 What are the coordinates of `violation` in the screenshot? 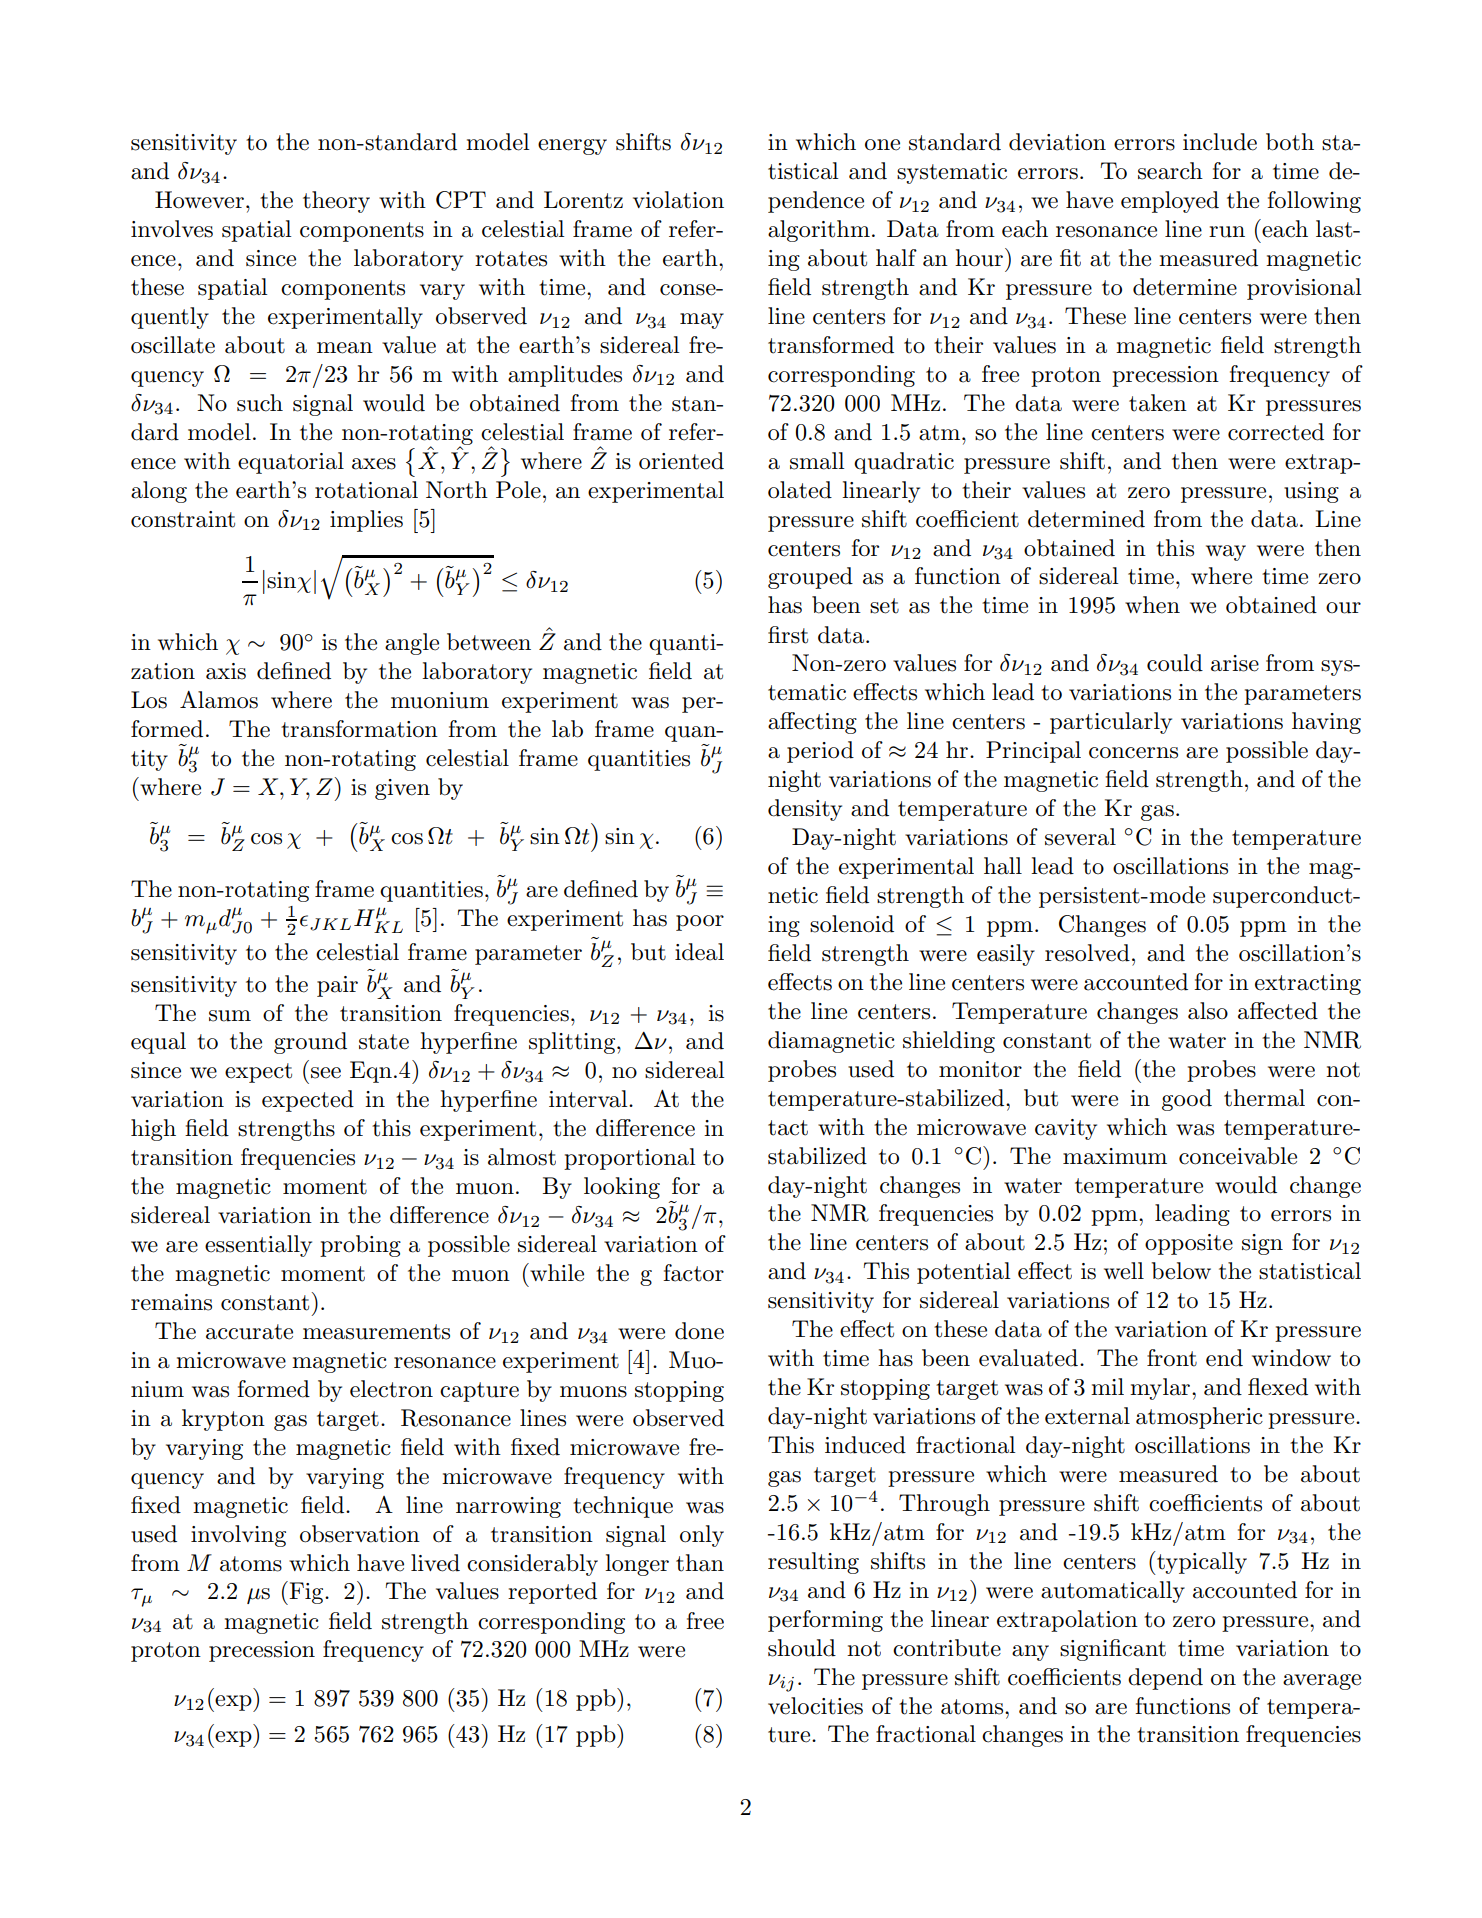 It's located at (678, 200).
